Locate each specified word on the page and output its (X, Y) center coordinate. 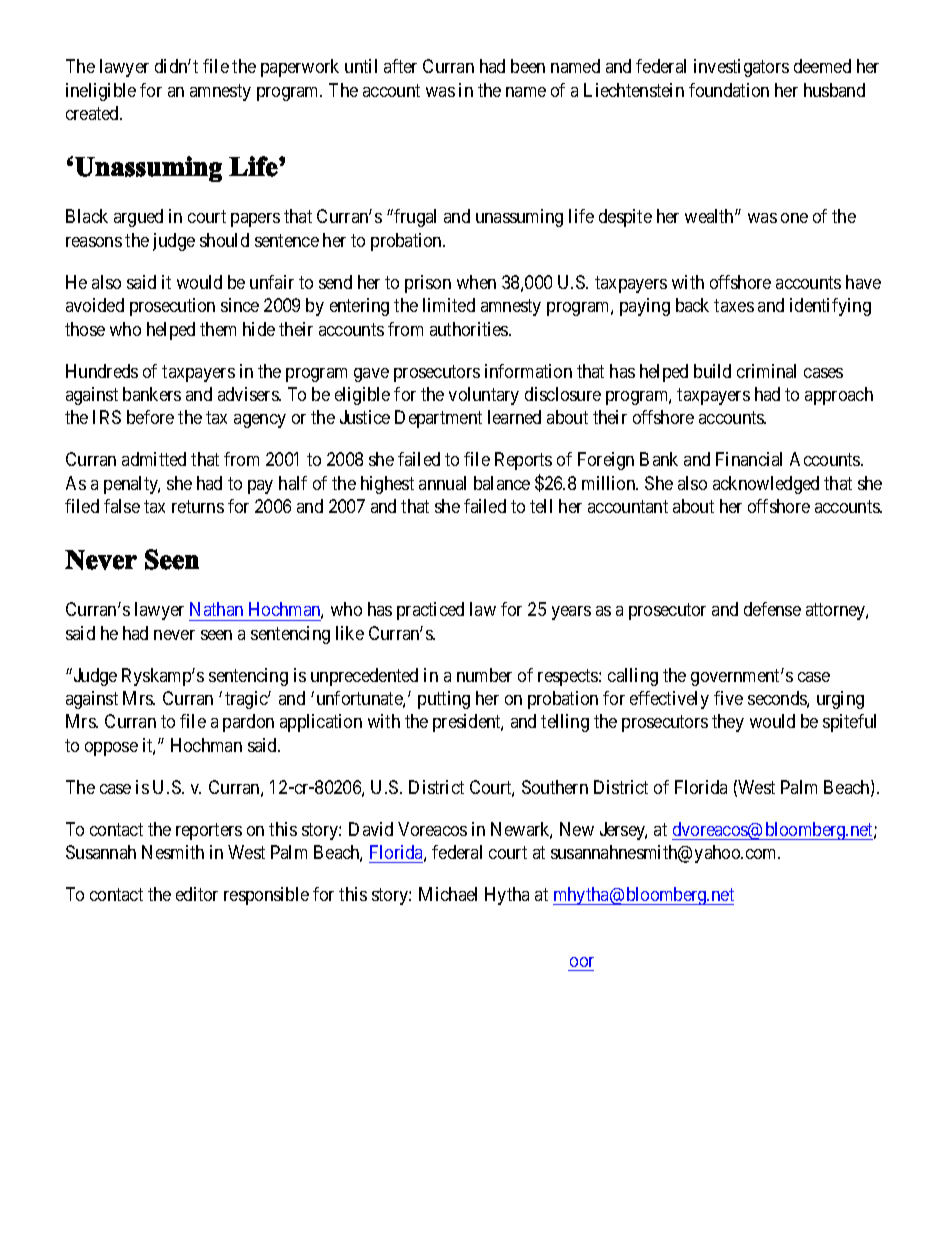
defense (772, 609)
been (528, 66)
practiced (430, 611)
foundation (729, 90)
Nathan (216, 609)
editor (197, 894)
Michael (448, 894)
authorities (470, 329)
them (218, 329)
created (94, 113)
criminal (766, 371)
